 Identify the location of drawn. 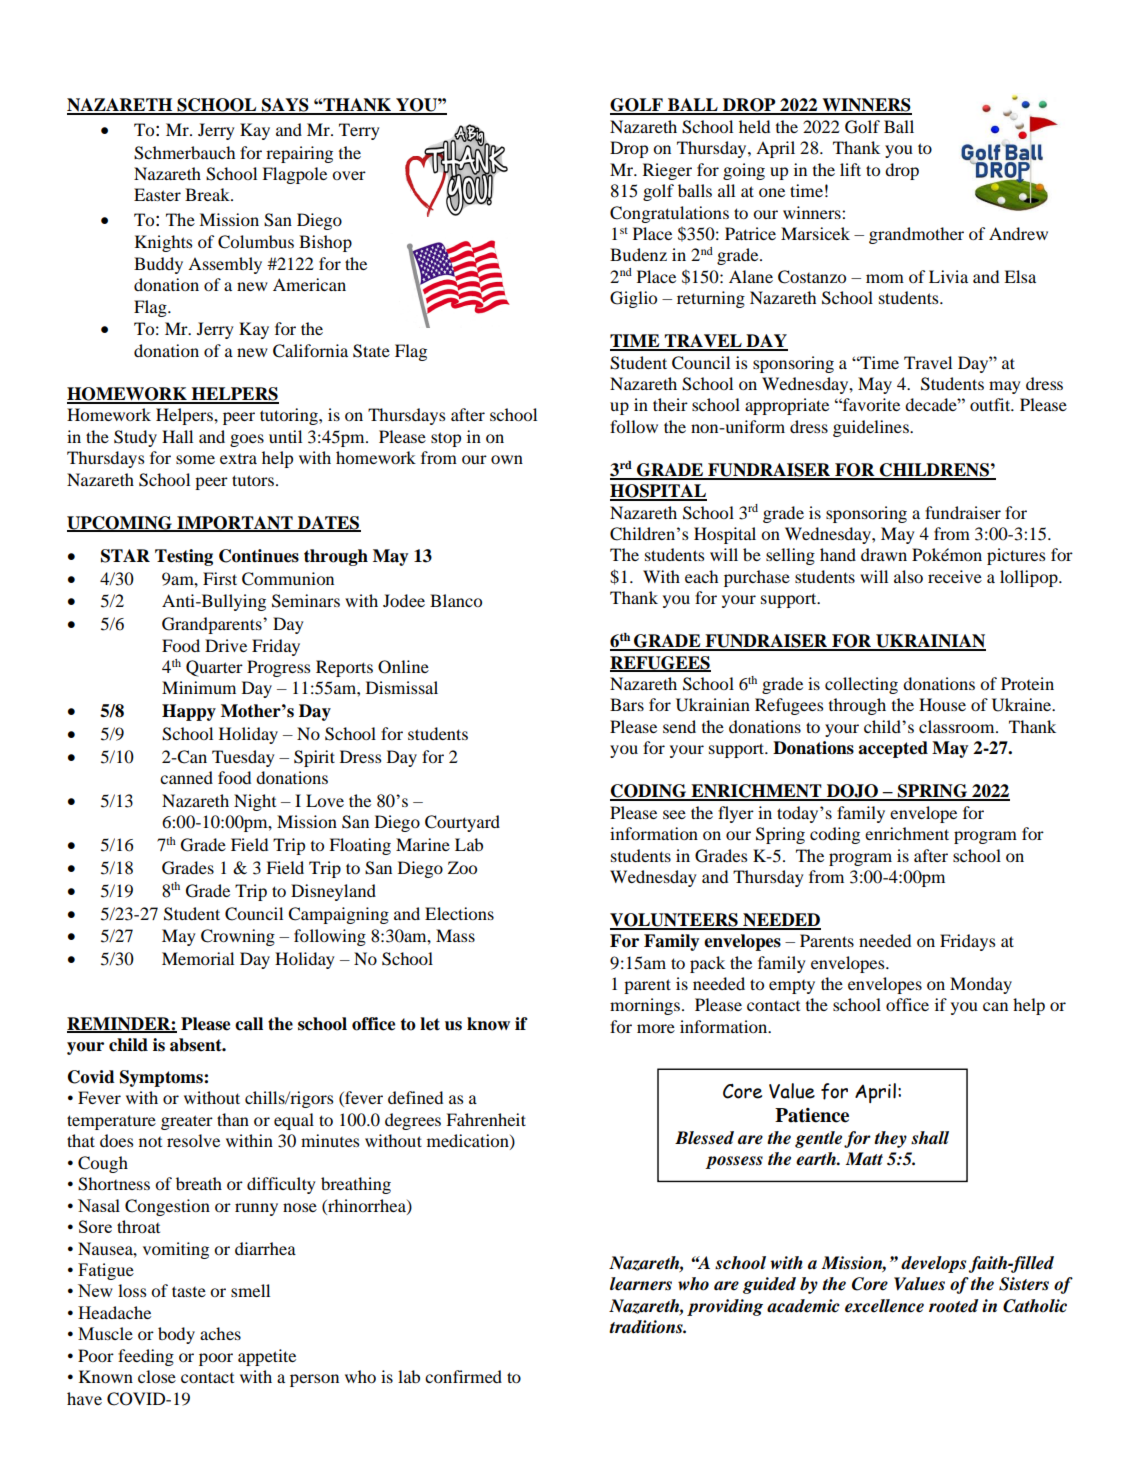
(884, 554).
